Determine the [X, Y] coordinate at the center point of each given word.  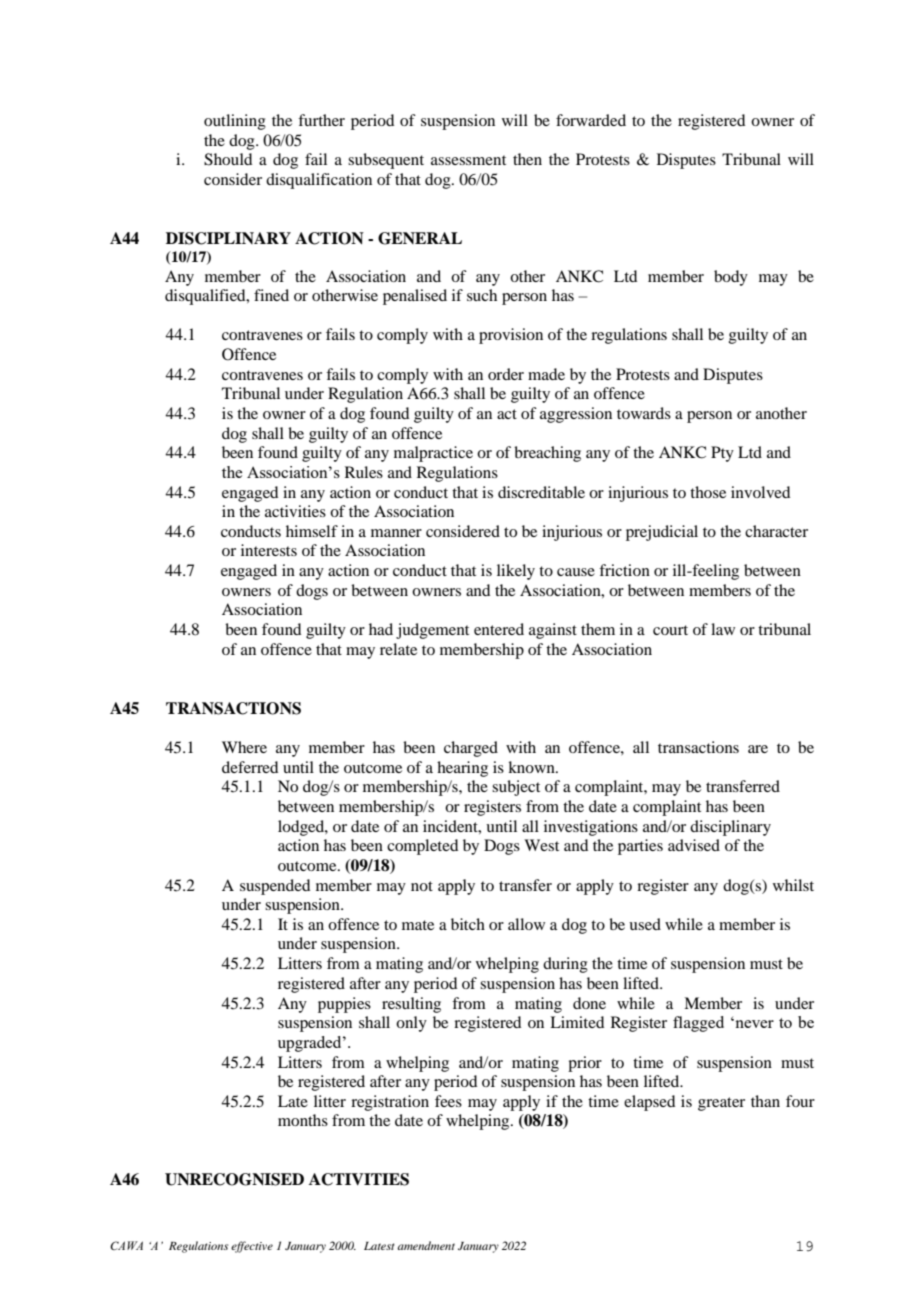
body [731, 278]
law [723, 629]
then [527, 159]
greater [721, 1104]
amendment [426, 1245]
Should [228, 159]
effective [252, 1247]
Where [244, 747]
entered [499, 629]
